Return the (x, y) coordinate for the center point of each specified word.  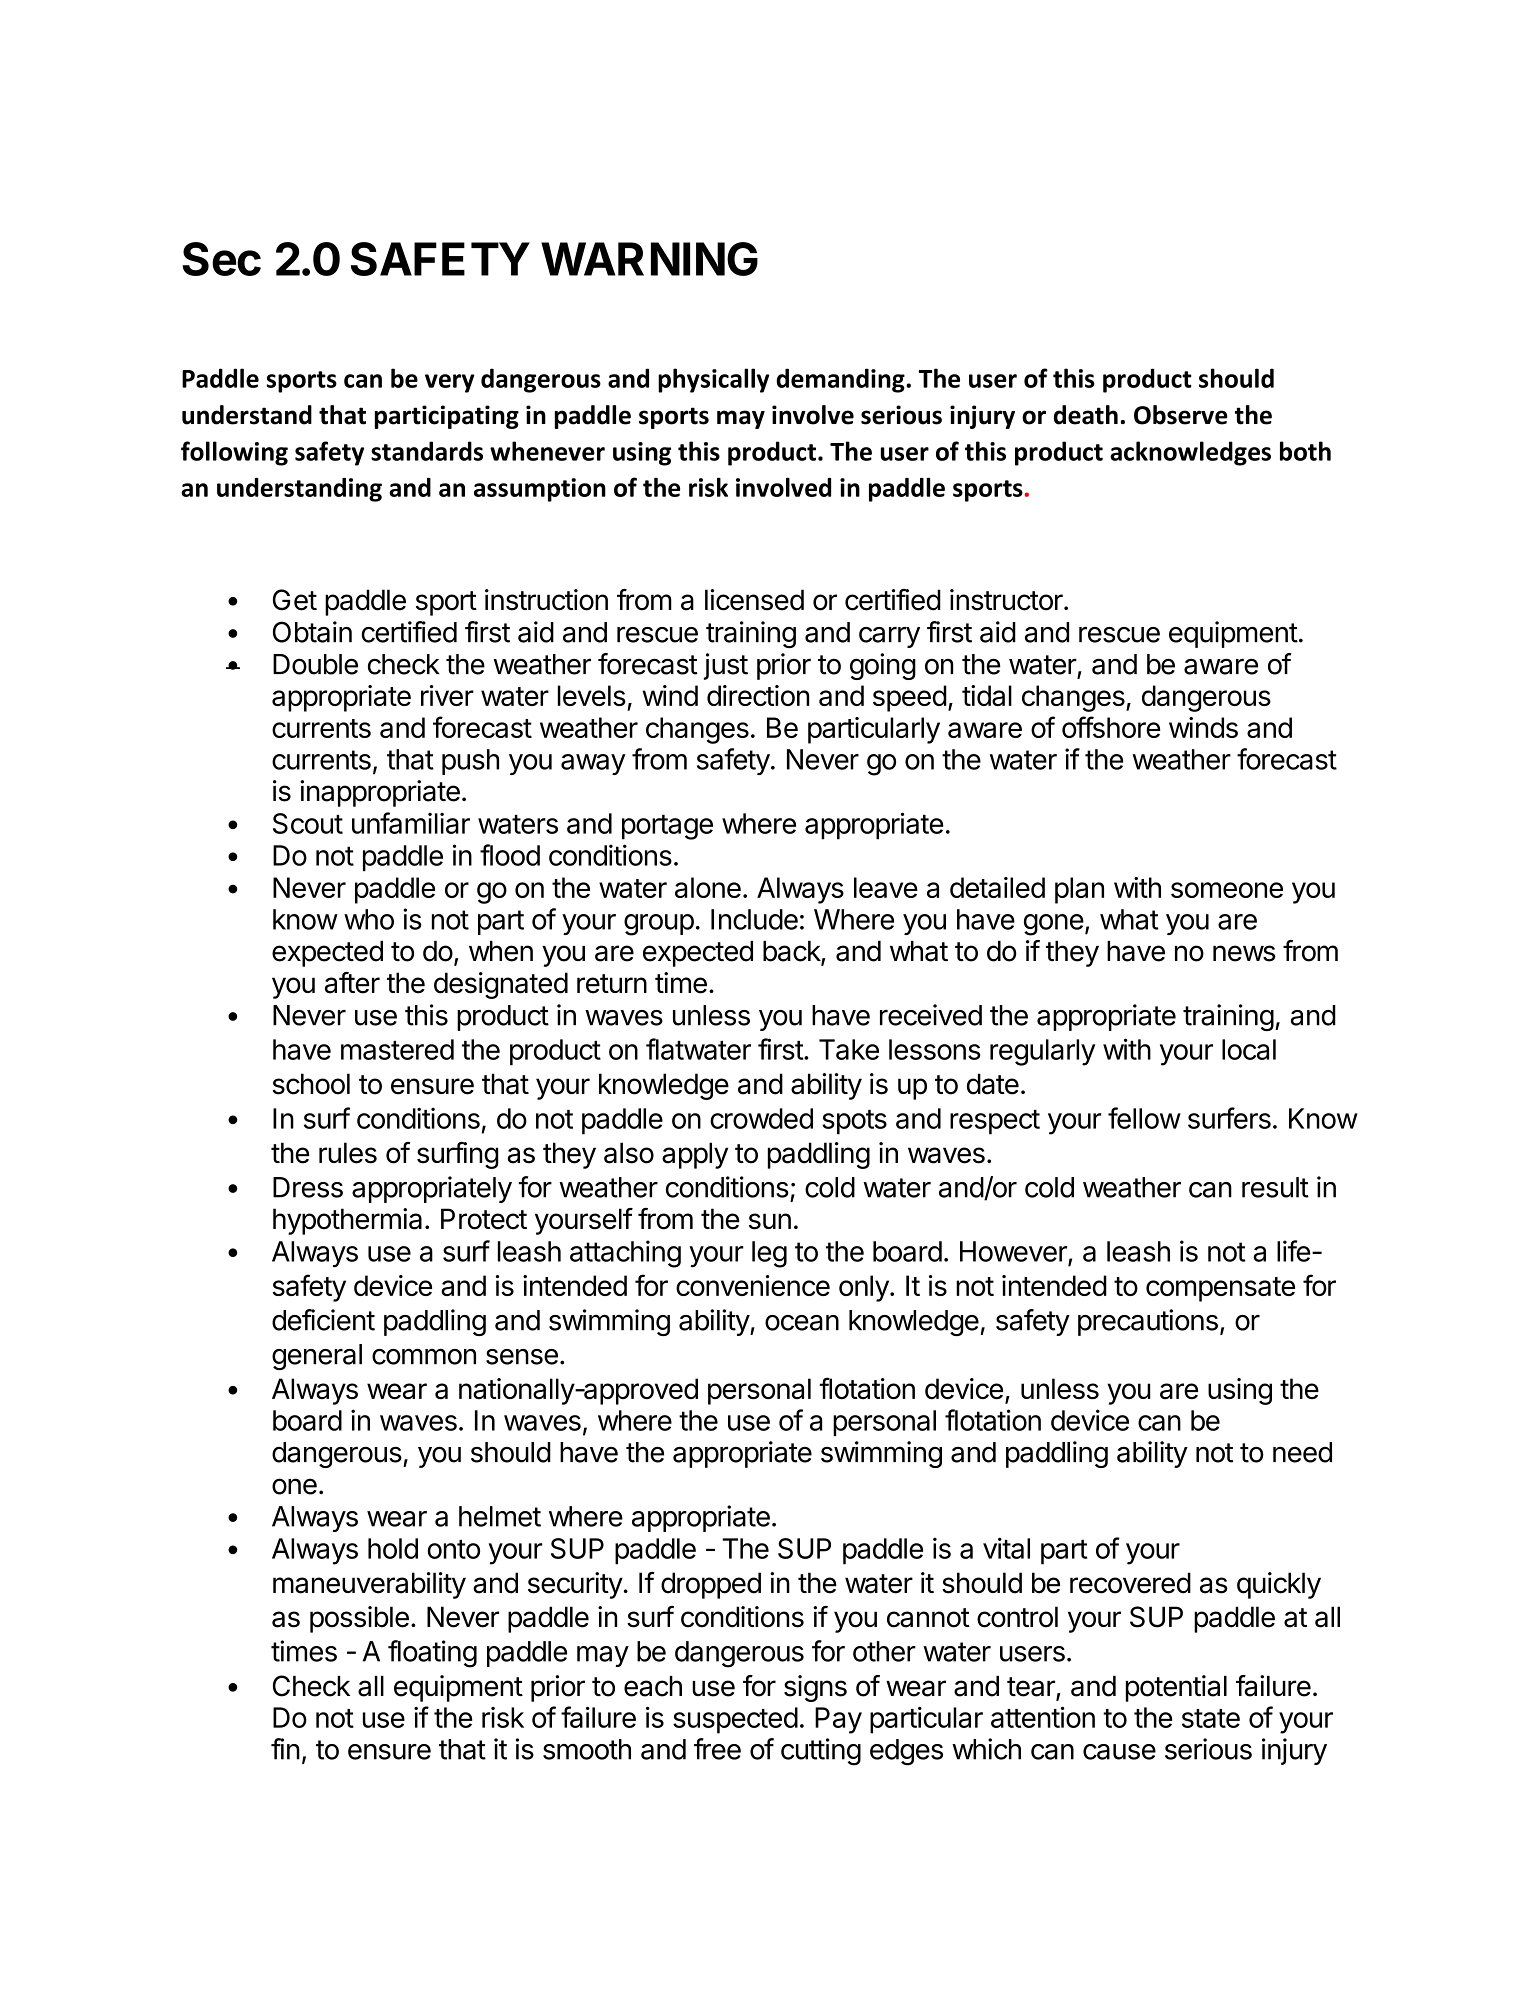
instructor (1007, 600)
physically (714, 380)
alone (708, 887)
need (1302, 1452)
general (317, 1357)
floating (432, 1654)
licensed (754, 600)
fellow (1144, 1118)
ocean (802, 1323)
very (450, 383)
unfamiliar (411, 823)
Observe (1181, 415)
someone (1227, 890)
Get (295, 600)
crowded (761, 1118)
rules (348, 1153)
